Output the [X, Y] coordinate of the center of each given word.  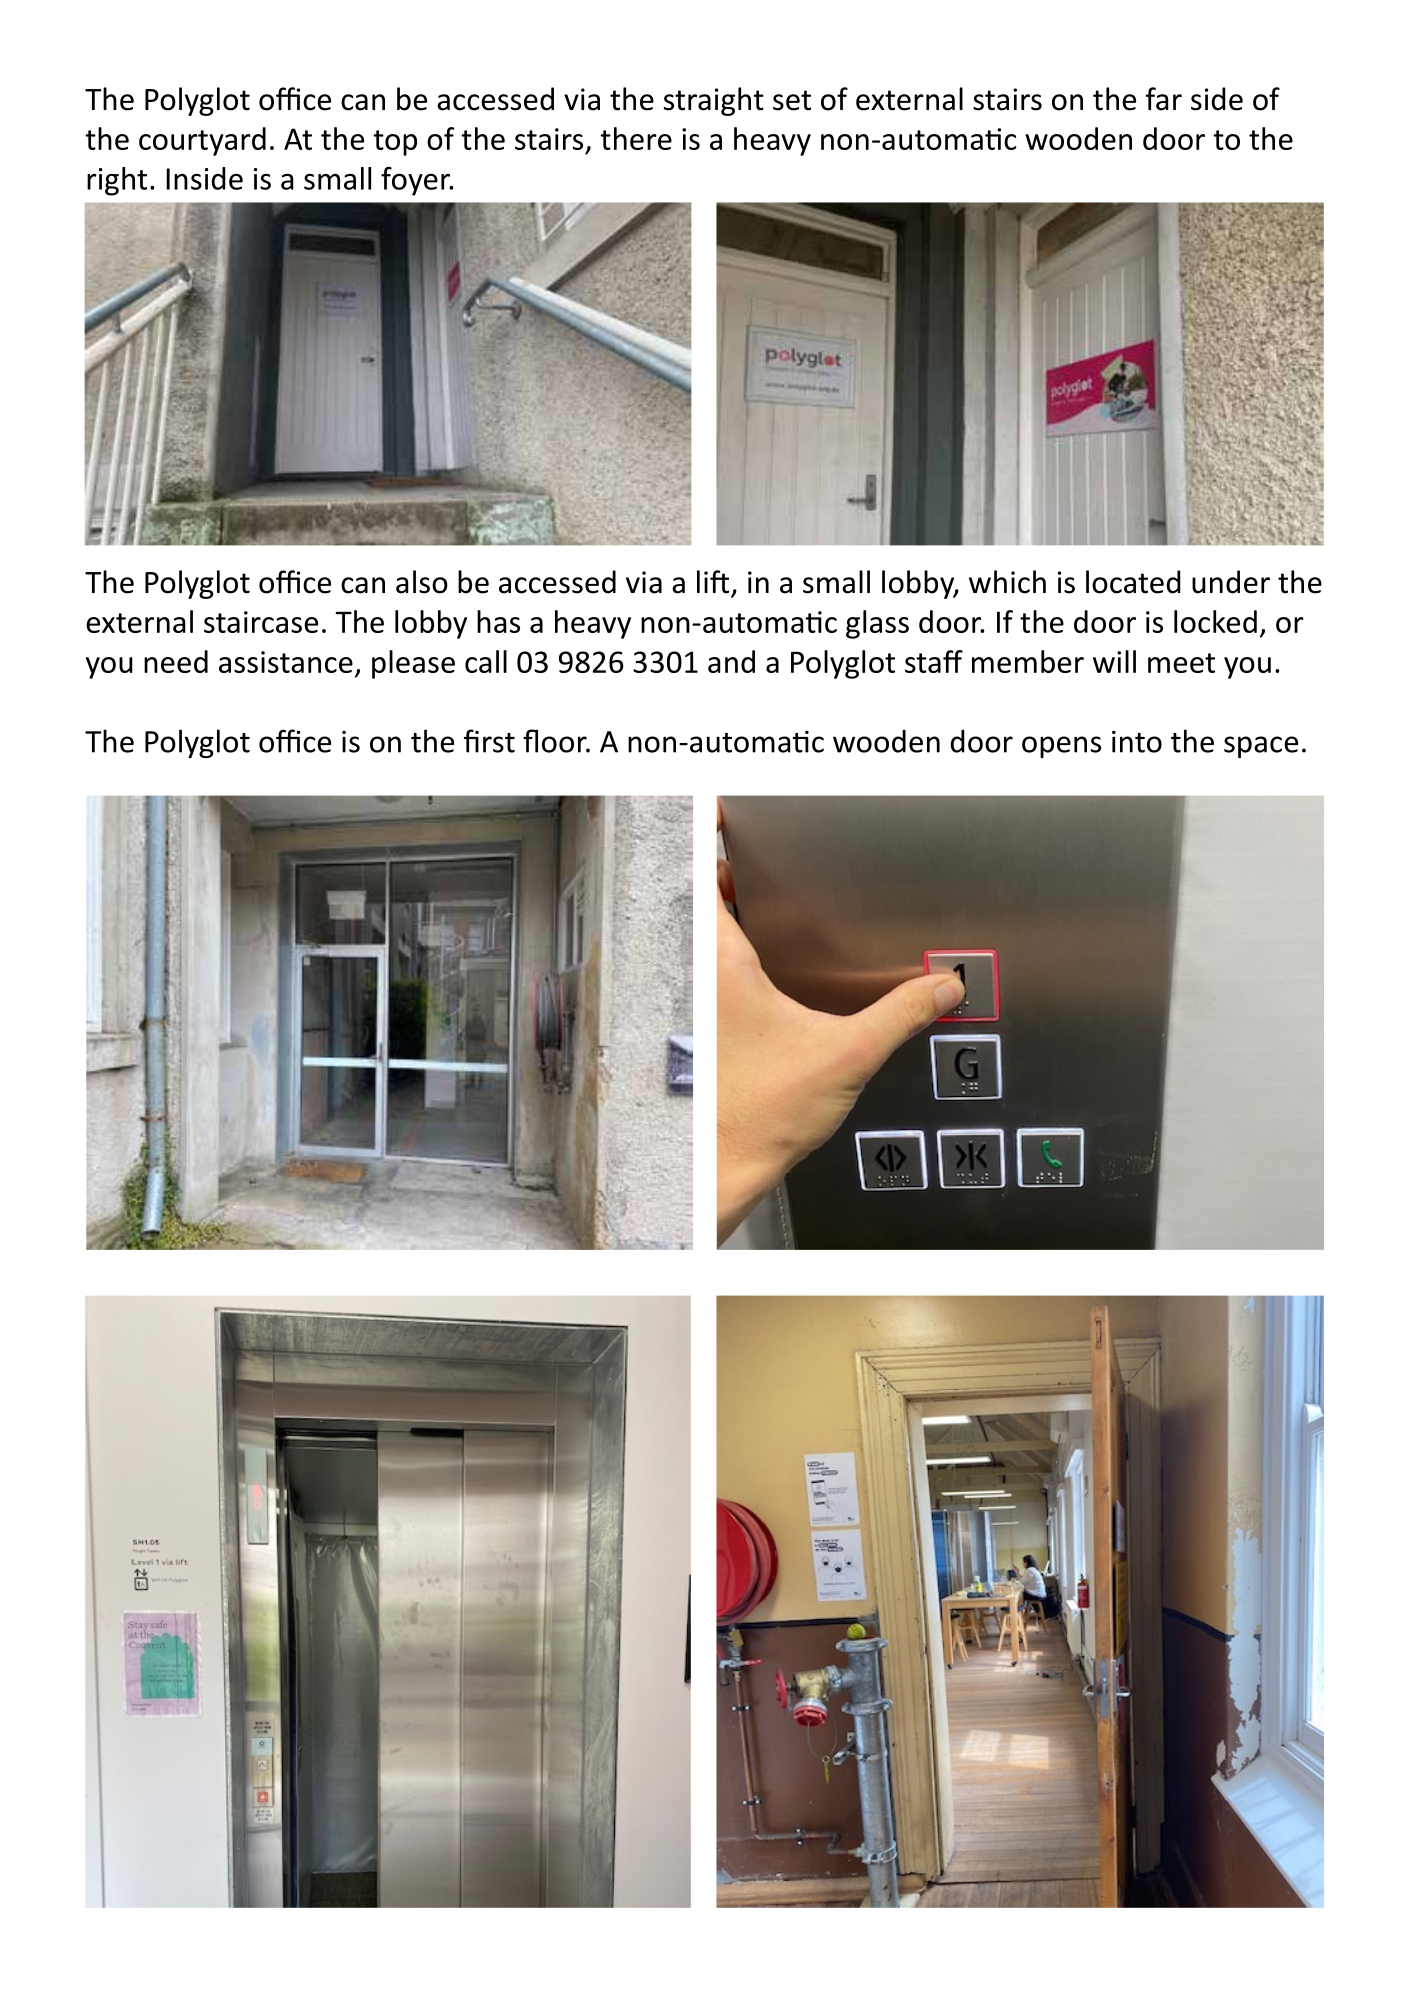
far [1164, 99]
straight [714, 101]
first [489, 741]
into [1137, 742]
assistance [286, 662]
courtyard [202, 141]
